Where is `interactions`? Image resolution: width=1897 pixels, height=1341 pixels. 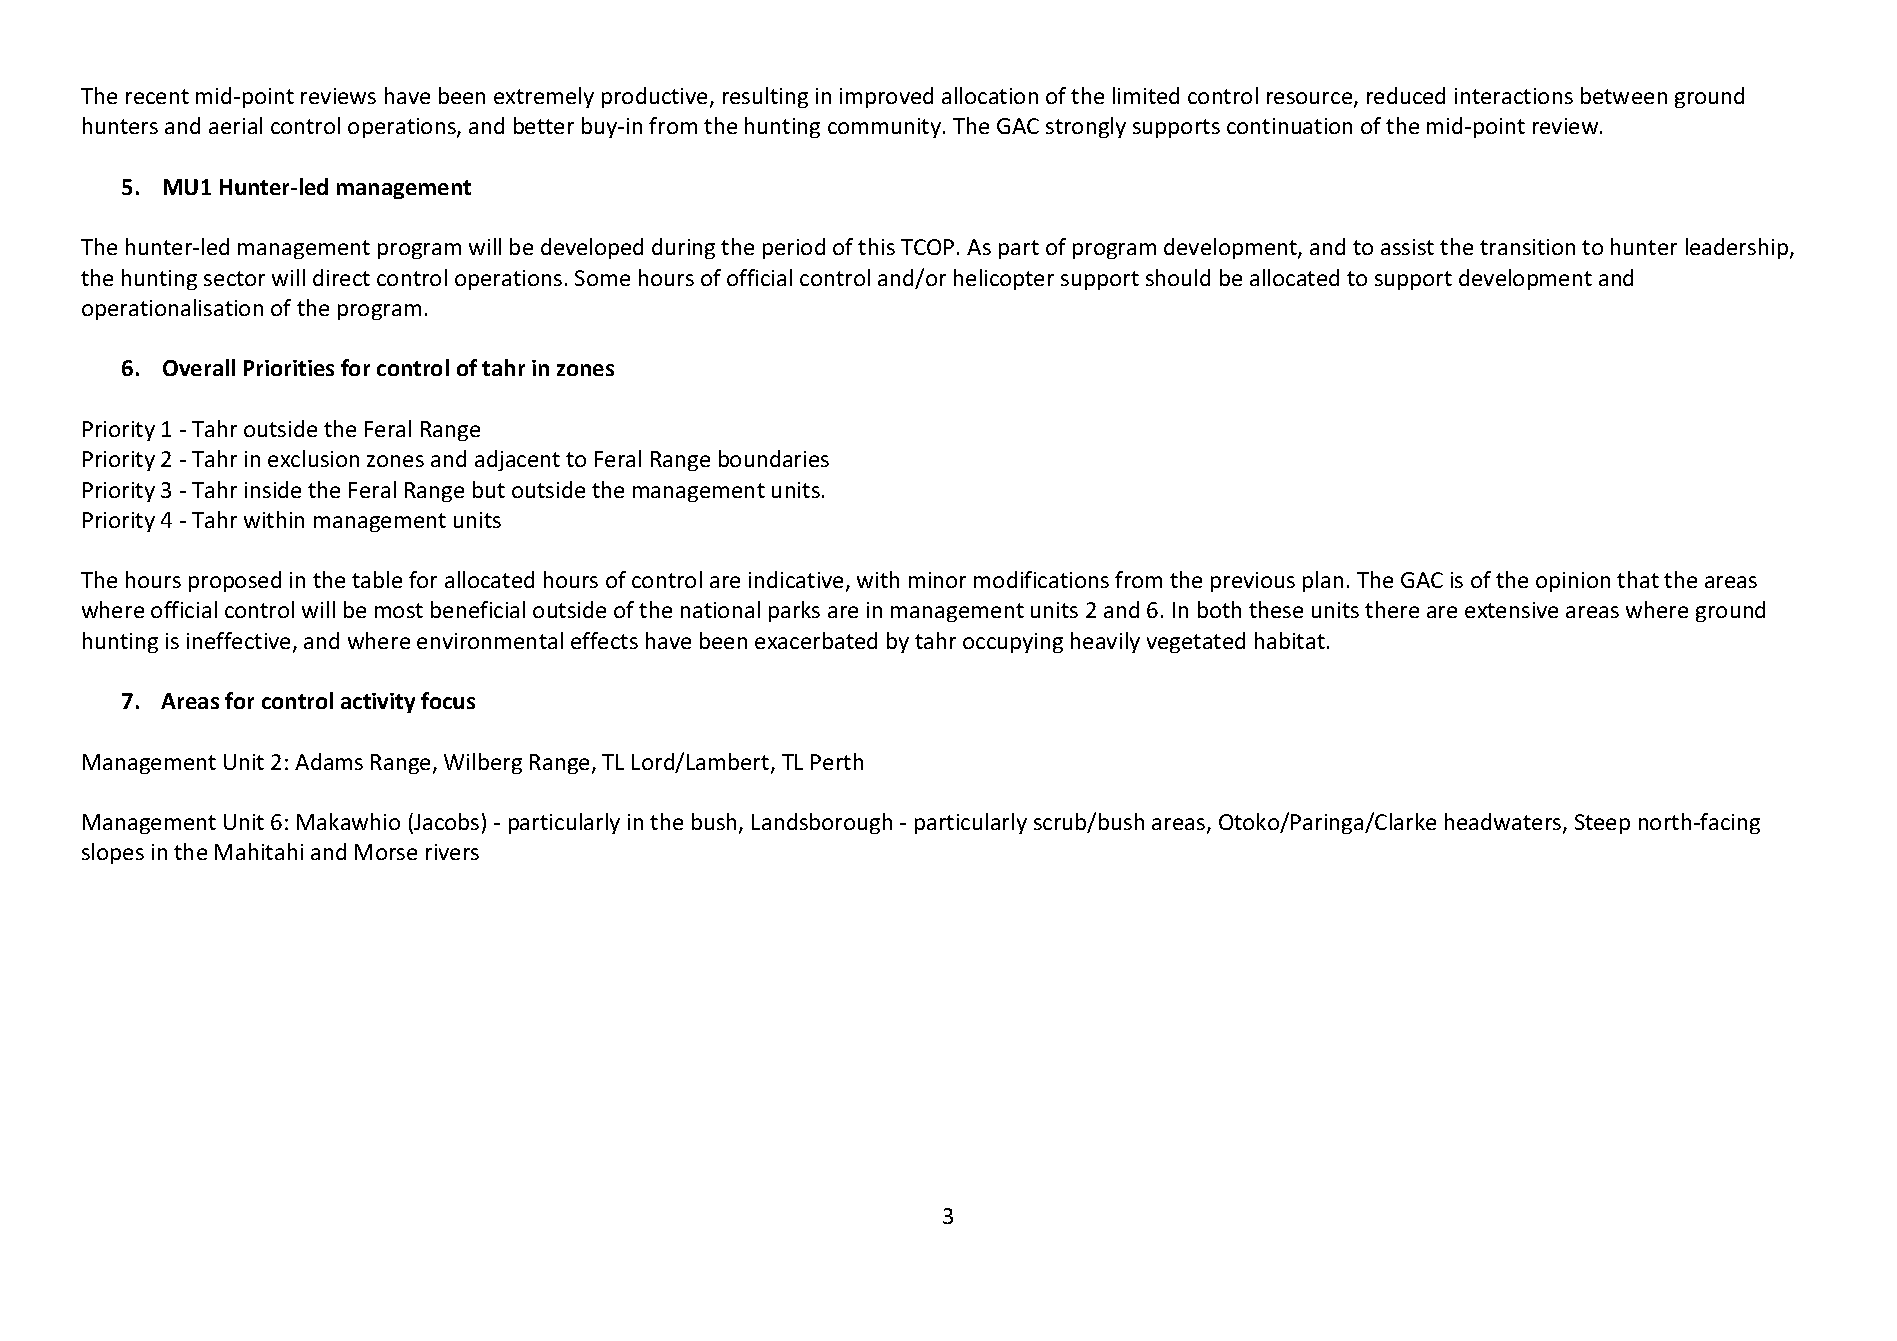 interactions is located at coordinates (1514, 96).
